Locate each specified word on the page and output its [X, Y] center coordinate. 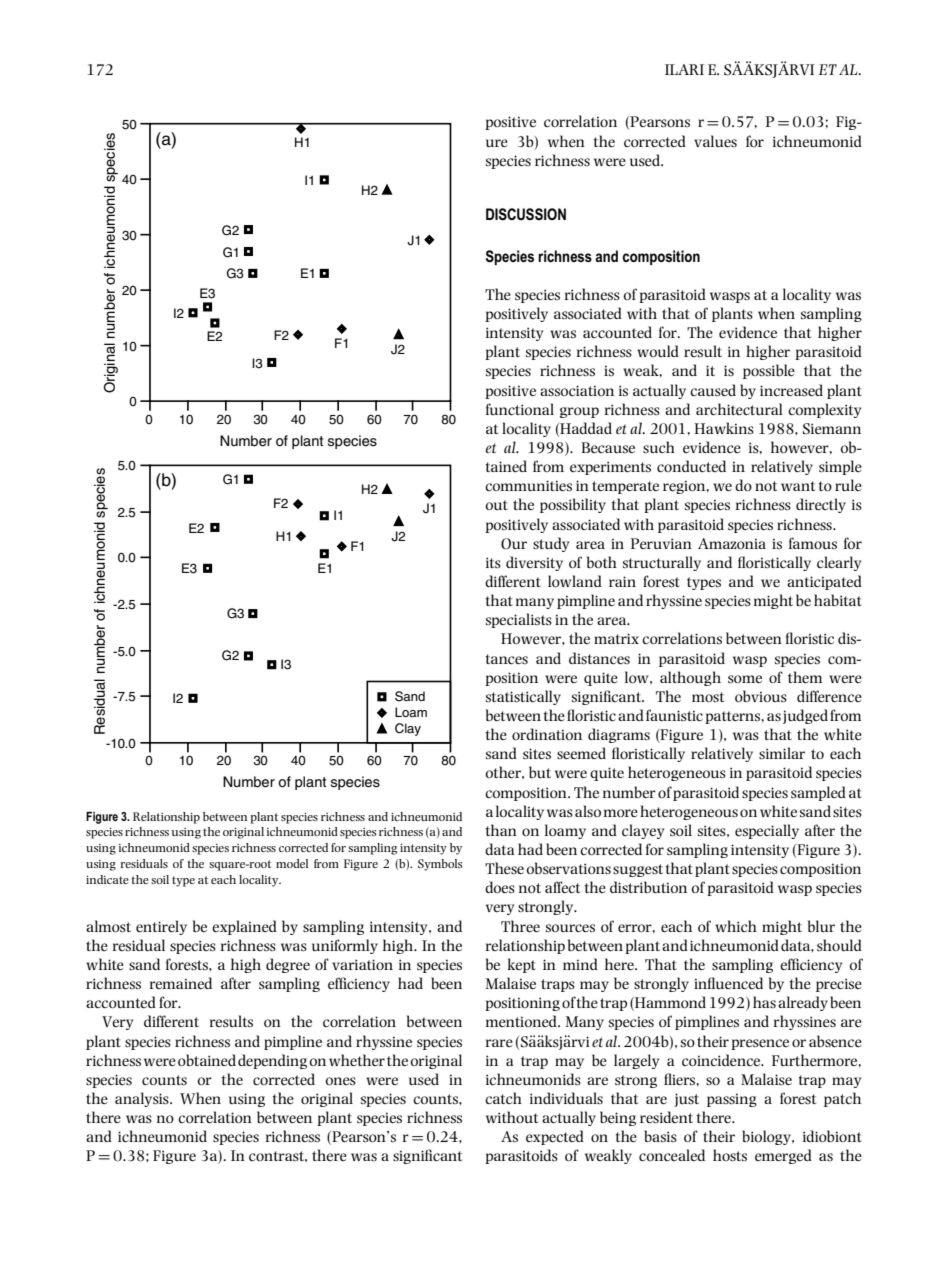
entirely [161, 927]
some [745, 679]
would [658, 351]
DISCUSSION [526, 214]
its [493, 562]
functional [520, 409]
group [579, 412]
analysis [143, 1099]
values [715, 141]
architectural [739, 409]
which [736, 926]
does [500, 887]
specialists [519, 620]
